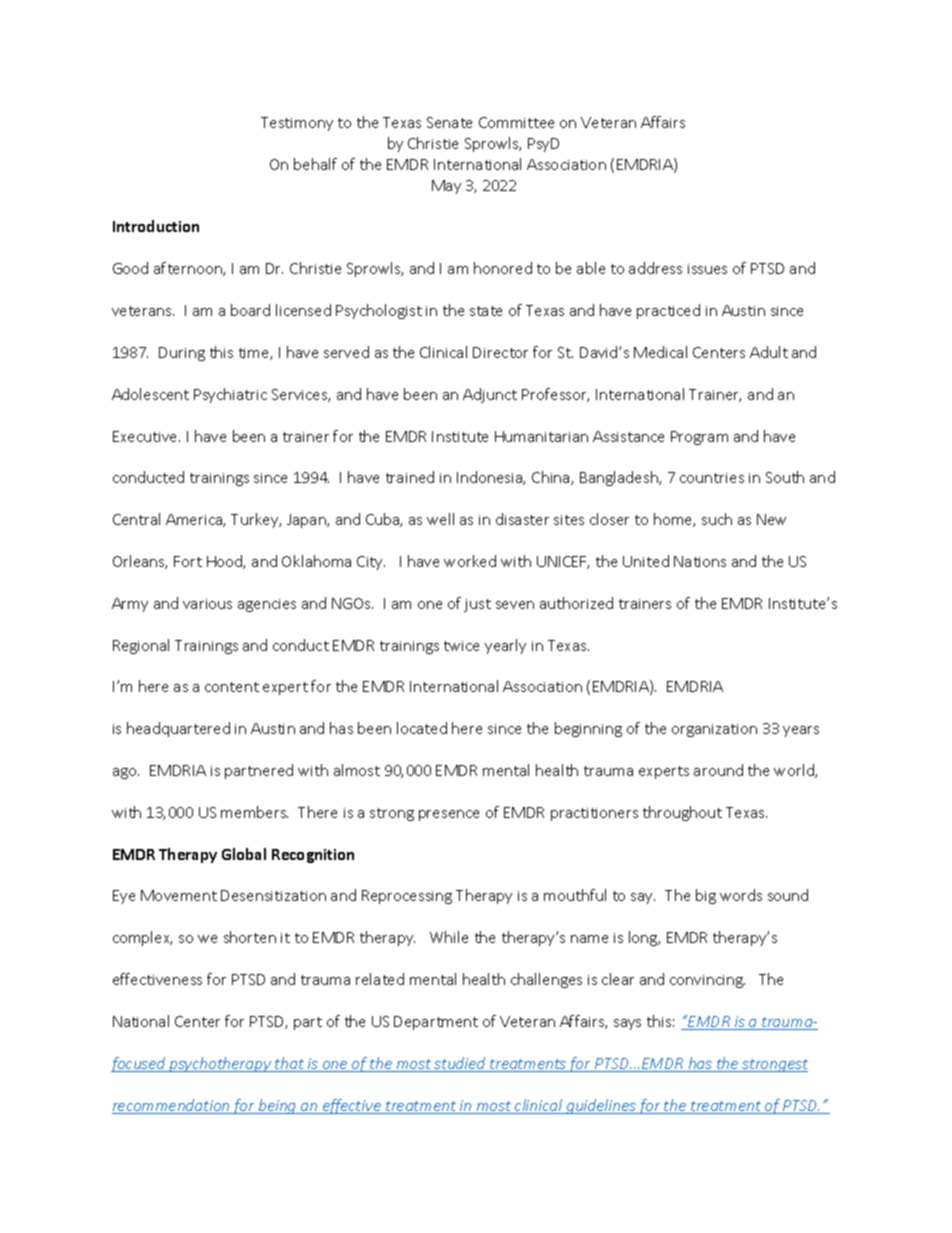 Image resolution: width=952 pixels, height=1233 pixels. What do you see at coordinates (207, 604) in the image?
I see `various` at bounding box center [207, 604].
